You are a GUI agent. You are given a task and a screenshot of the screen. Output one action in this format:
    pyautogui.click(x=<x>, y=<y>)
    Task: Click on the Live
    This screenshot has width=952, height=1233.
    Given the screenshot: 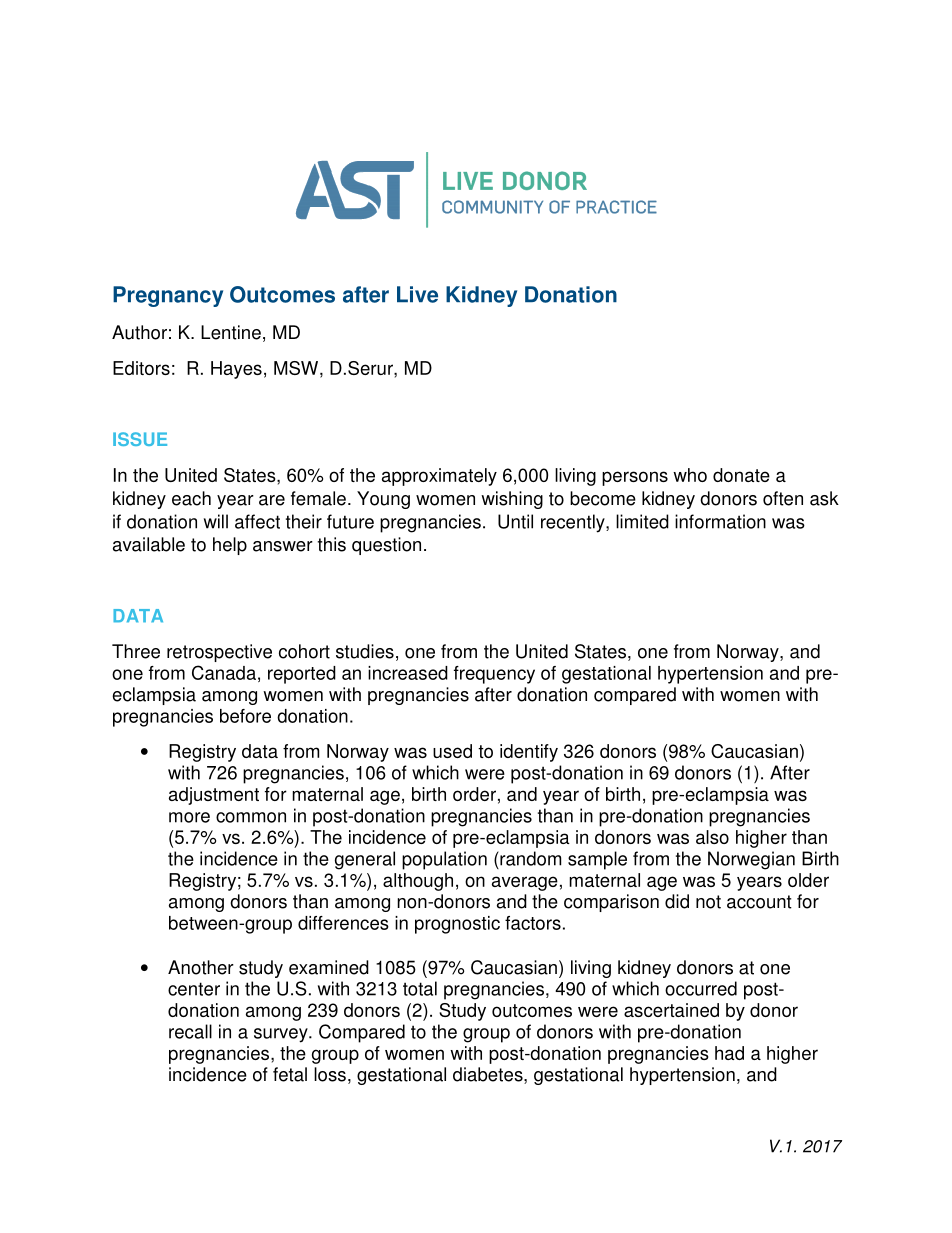 What is the action you would take?
    pyautogui.click(x=417, y=294)
